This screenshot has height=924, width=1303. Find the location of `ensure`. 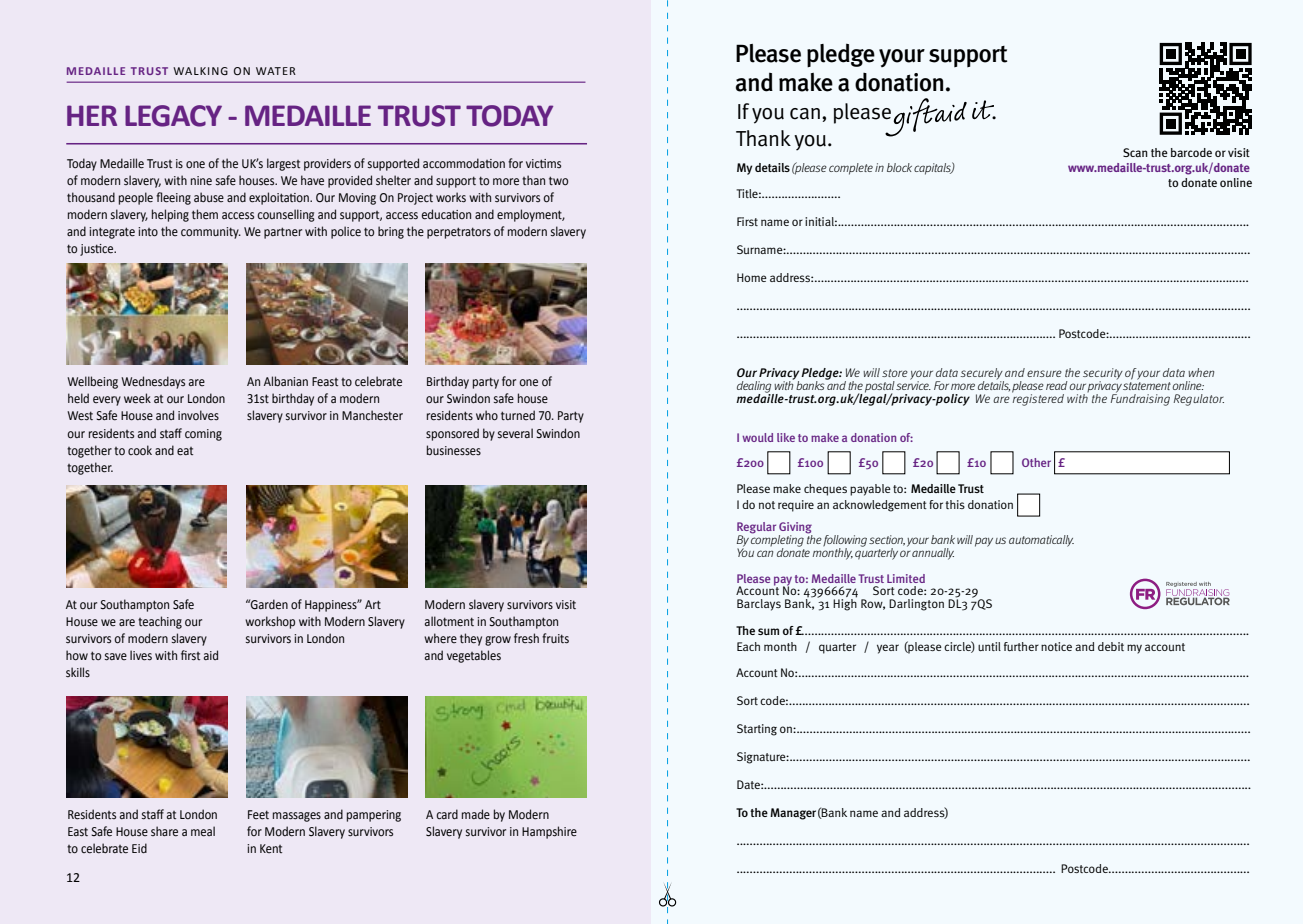

ensure is located at coordinates (1044, 373).
